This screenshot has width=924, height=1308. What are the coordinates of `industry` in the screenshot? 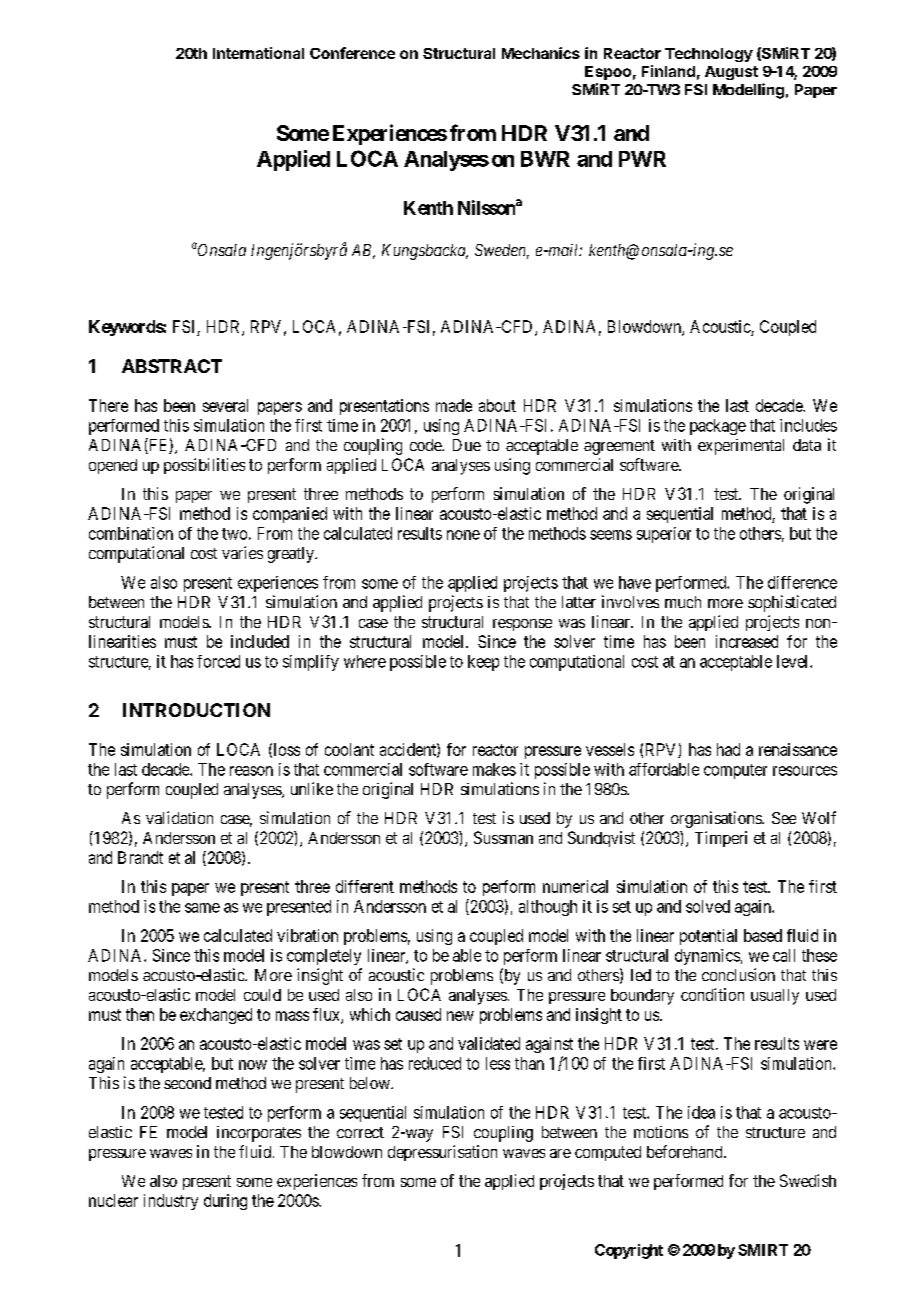 It's located at (171, 1202).
